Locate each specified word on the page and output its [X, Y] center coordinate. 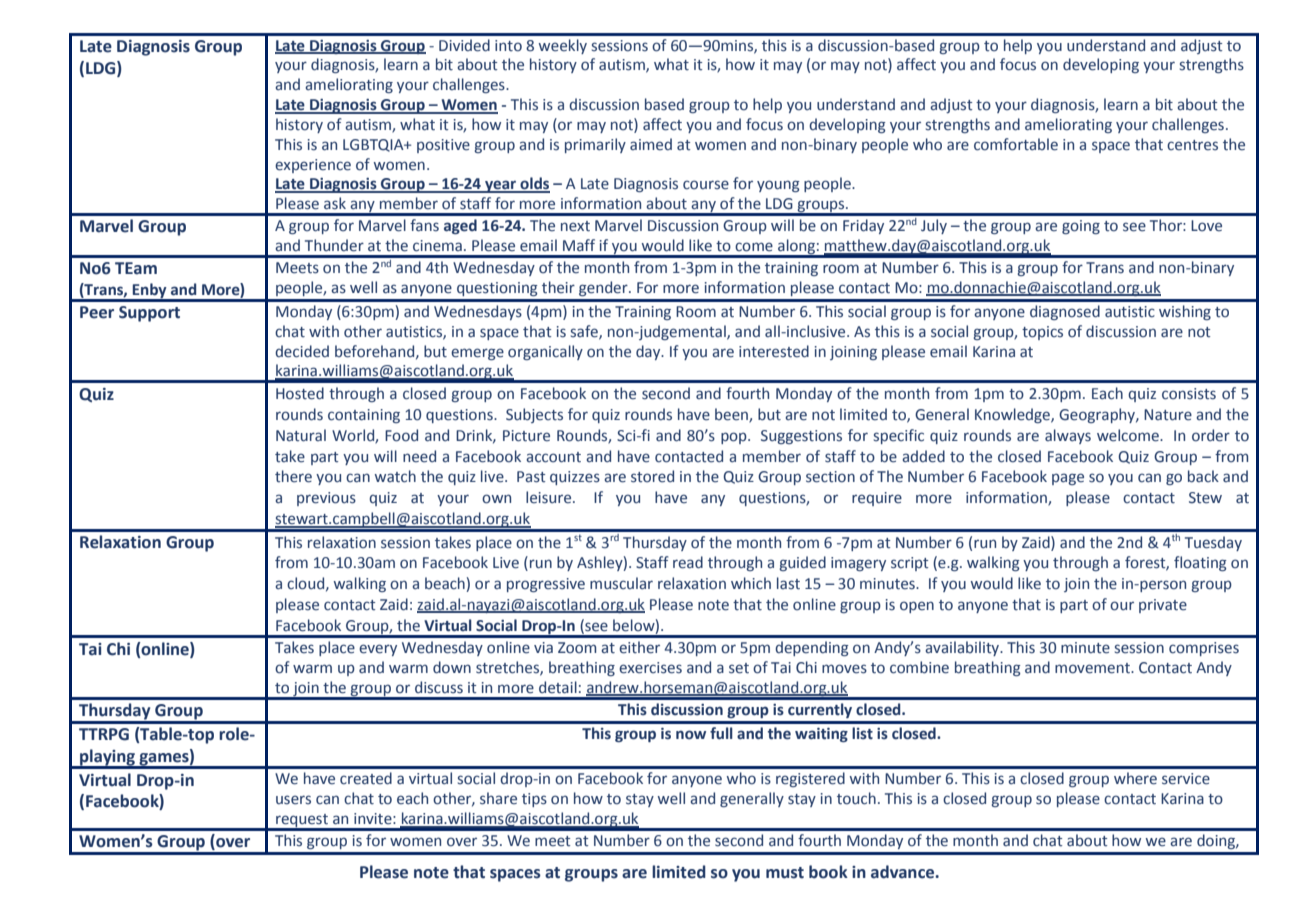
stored [652, 476]
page [1068, 479]
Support [149, 314]
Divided [464, 45]
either [639, 647]
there [293, 476]
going [1081, 227]
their [558, 287]
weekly [563, 46]
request [302, 822]
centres [1192, 145]
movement [1093, 668]
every [378, 650]
